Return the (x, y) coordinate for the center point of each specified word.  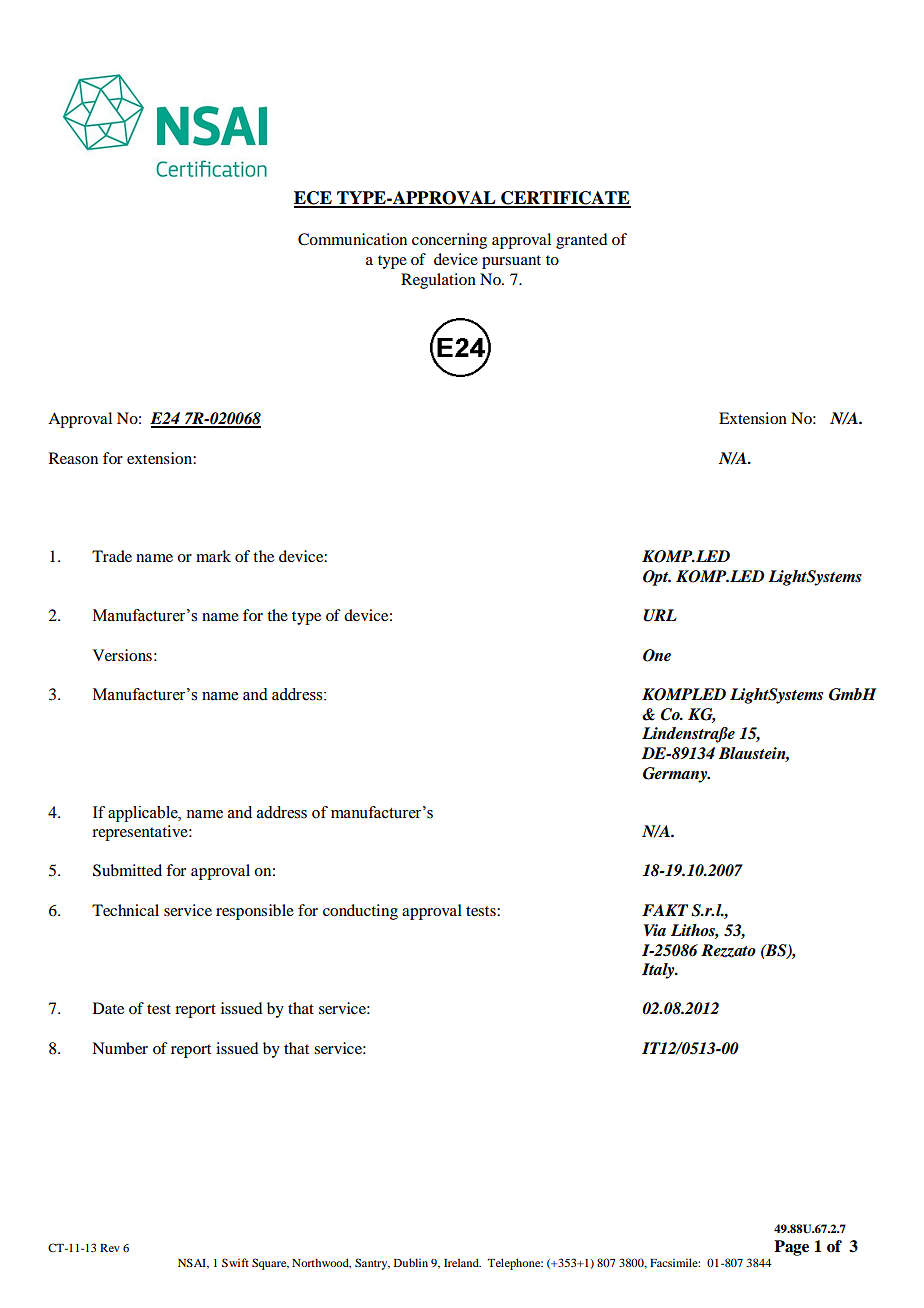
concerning (449, 241)
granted (581, 241)
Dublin (411, 1262)
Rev (110, 1248)
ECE (314, 199)
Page (791, 1248)
